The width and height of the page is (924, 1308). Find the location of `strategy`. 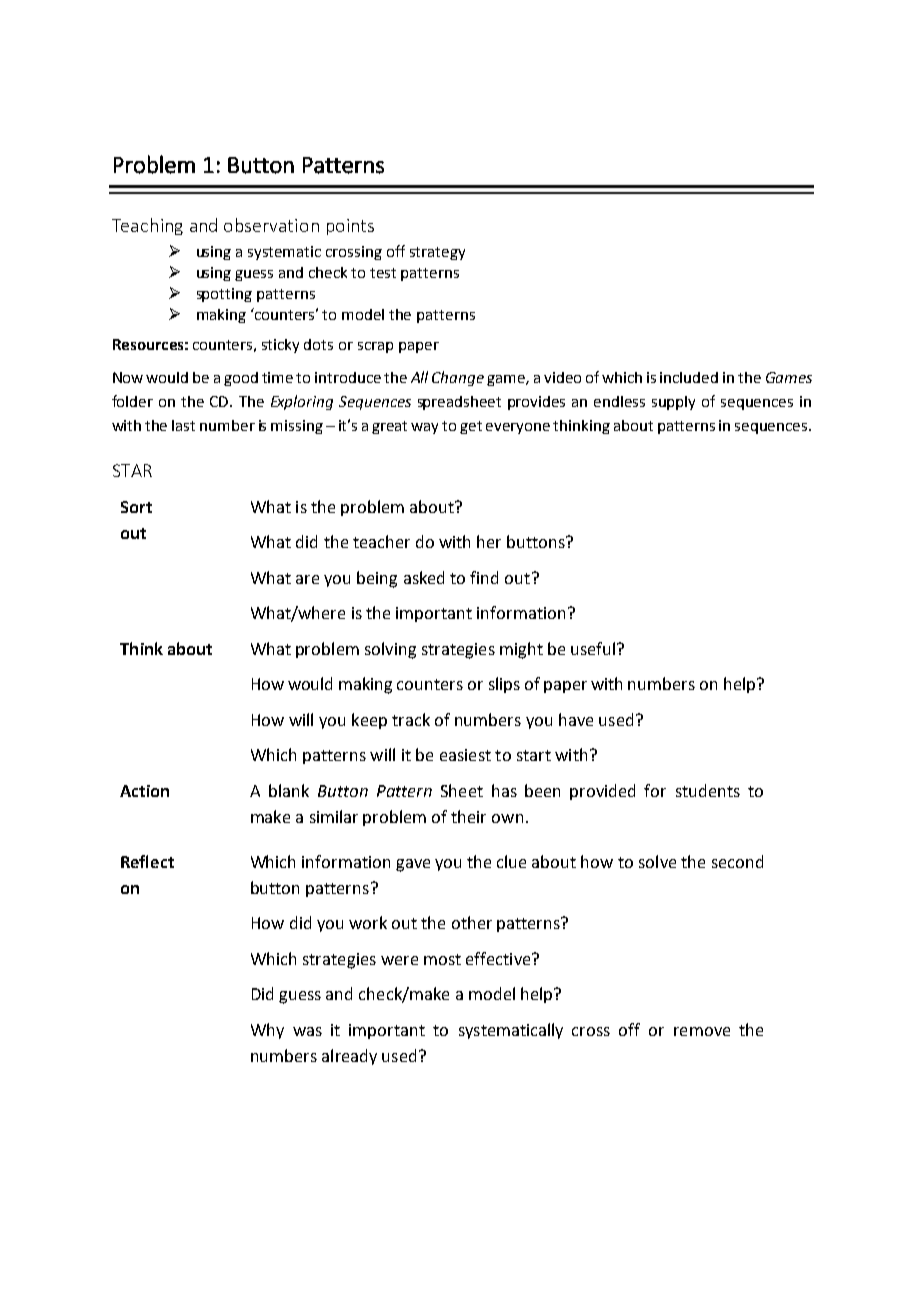

strategy is located at coordinates (437, 253).
